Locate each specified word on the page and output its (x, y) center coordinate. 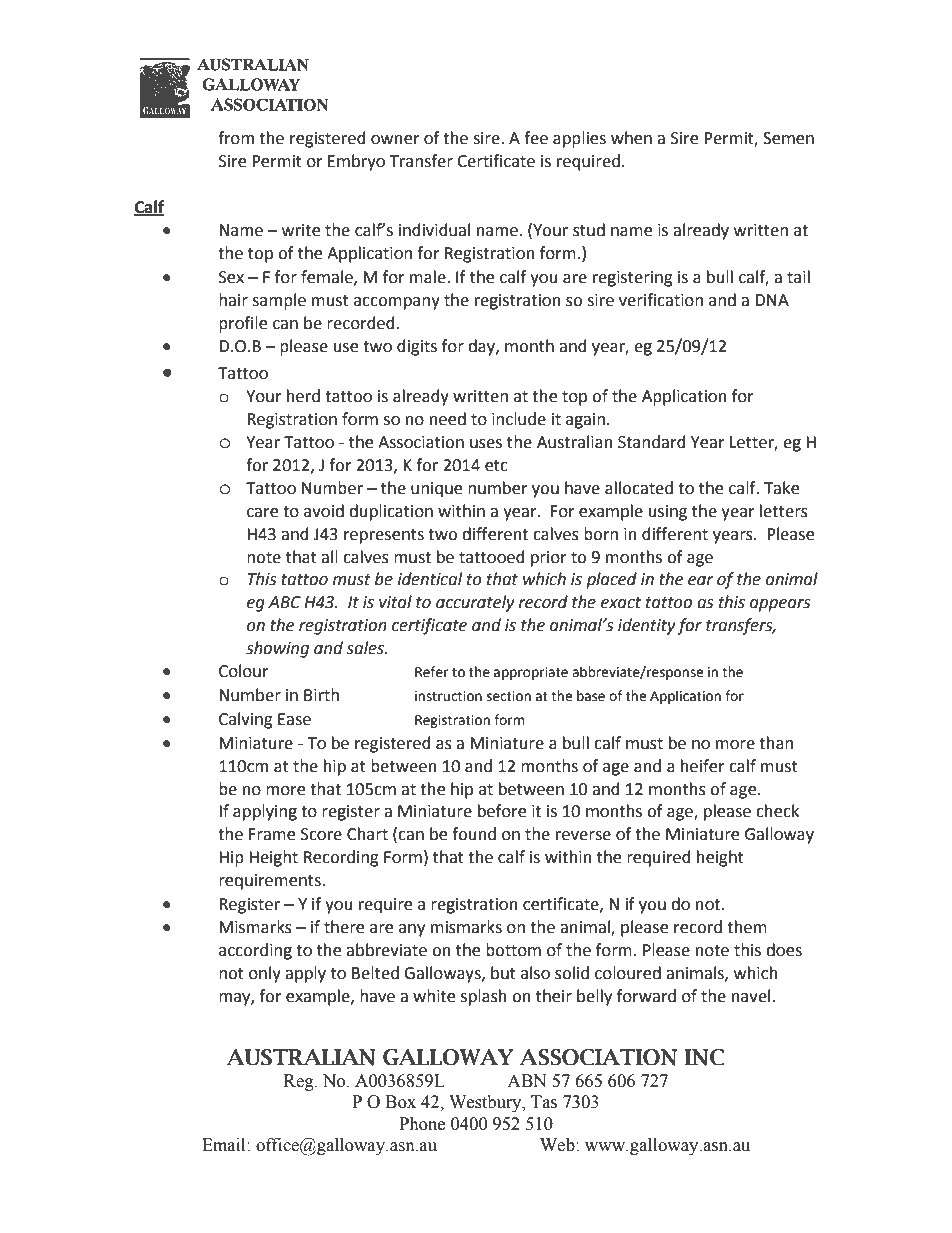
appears (780, 605)
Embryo (356, 162)
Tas (544, 1102)
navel (752, 996)
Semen (788, 138)
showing (277, 649)
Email (225, 1145)
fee (536, 138)
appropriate (531, 673)
